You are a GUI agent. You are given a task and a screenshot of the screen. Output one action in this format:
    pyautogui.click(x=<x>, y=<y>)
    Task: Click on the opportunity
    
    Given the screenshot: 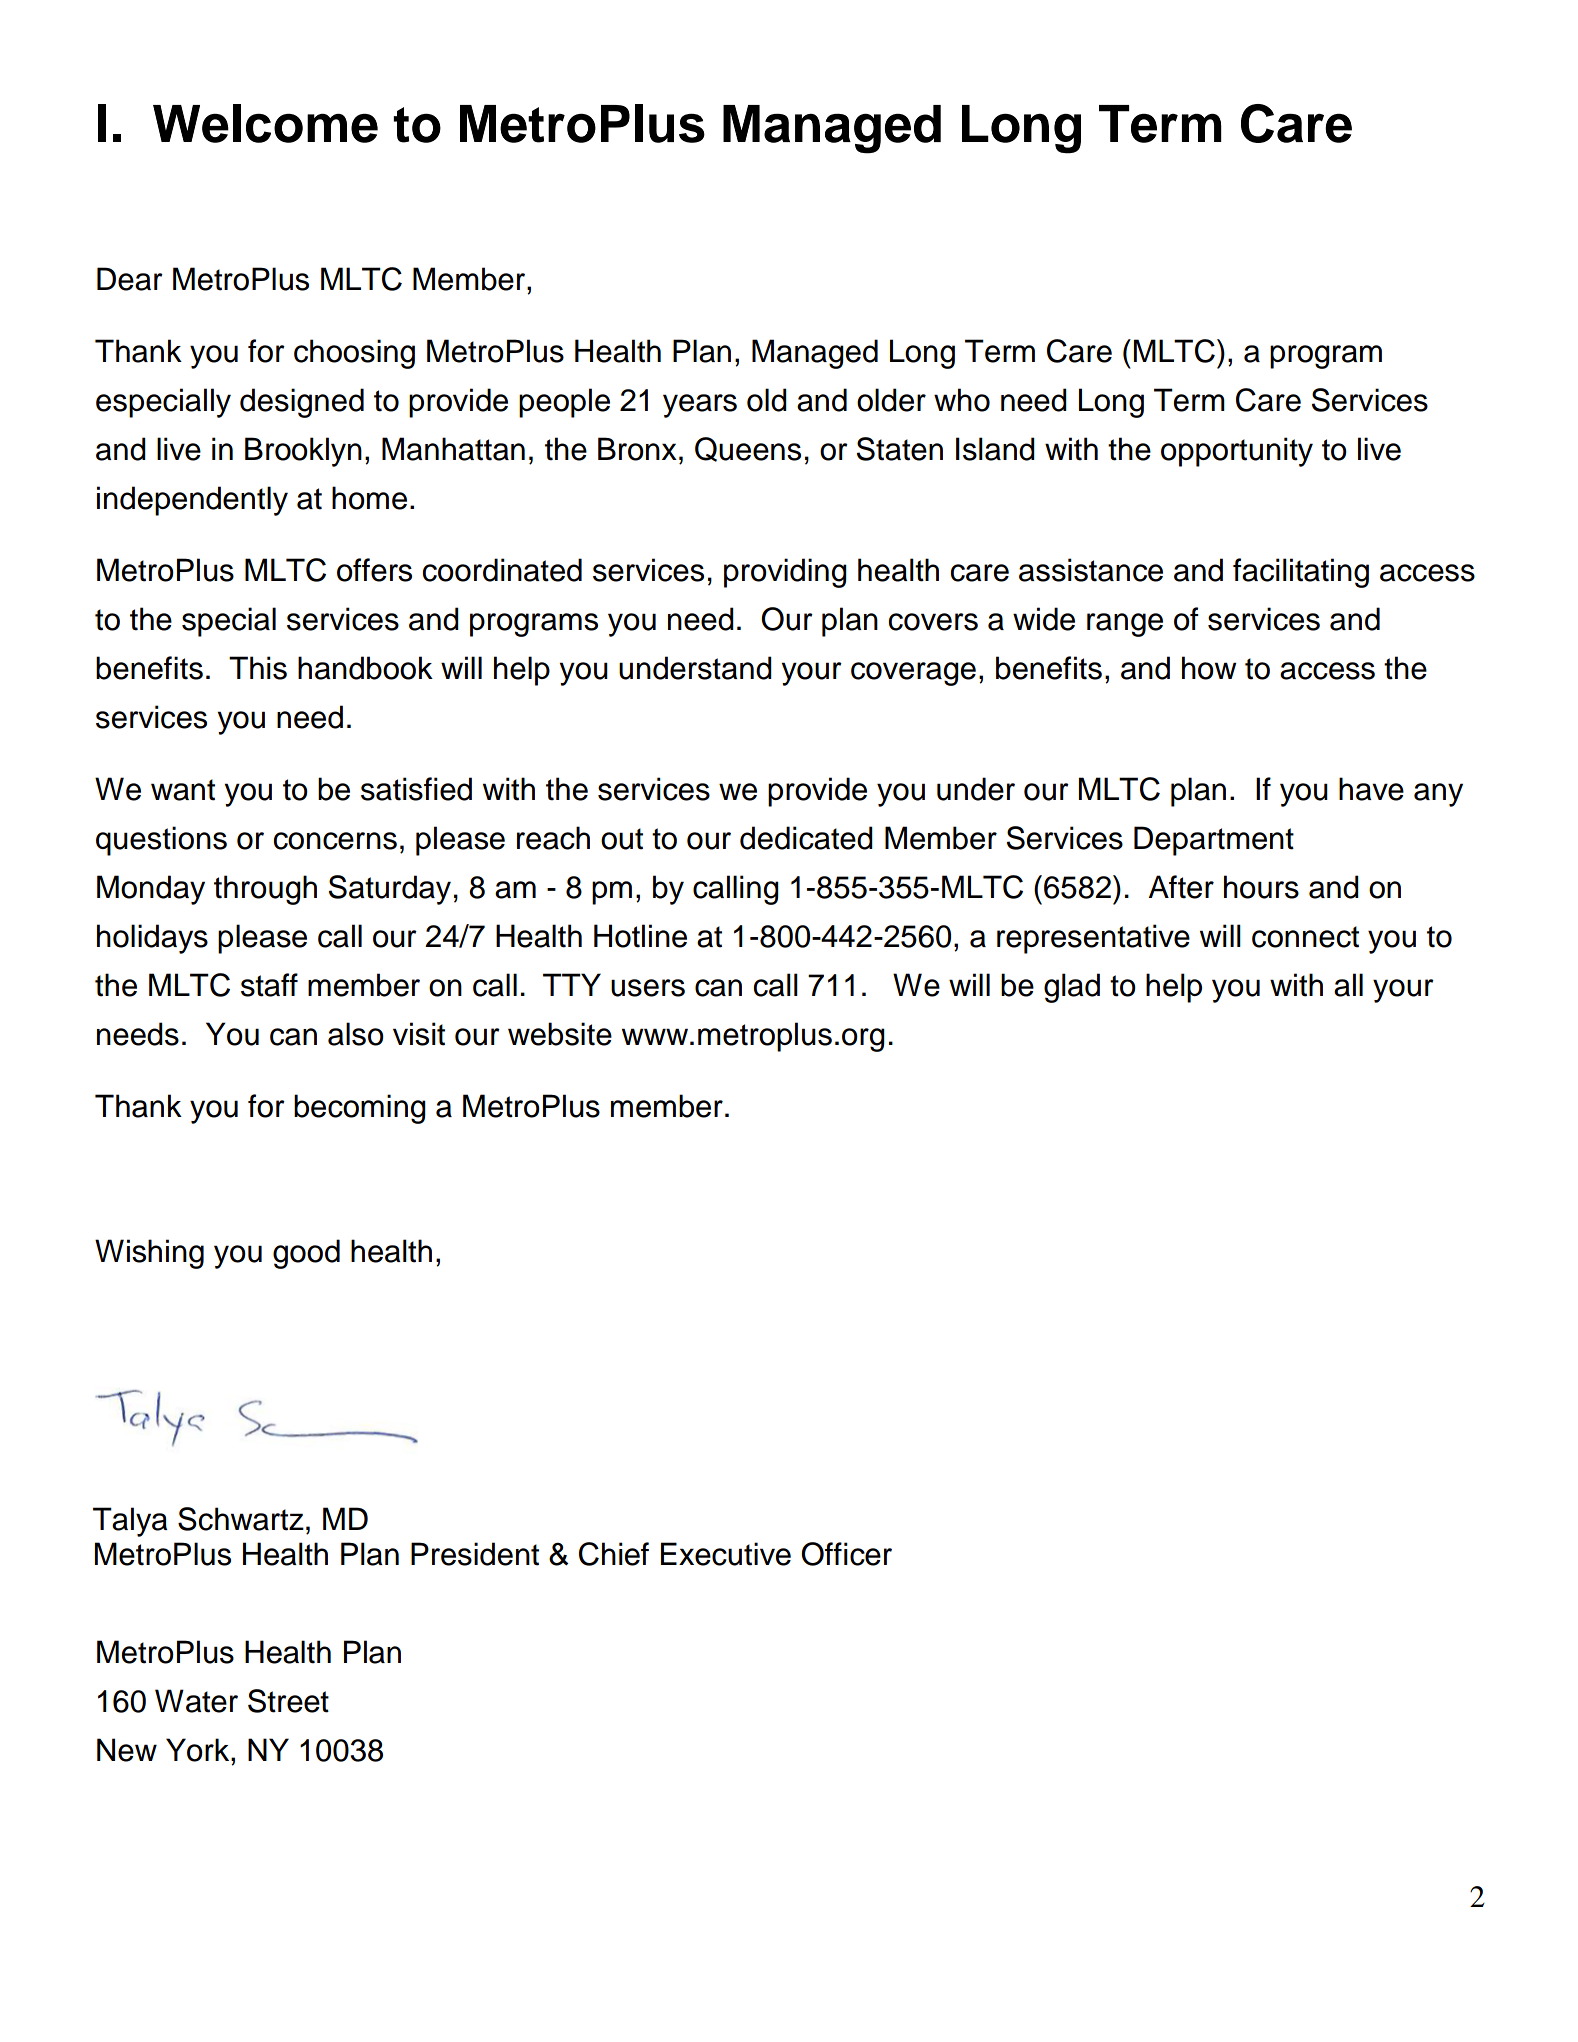 What is the action you would take?
    pyautogui.click(x=1237, y=452)
